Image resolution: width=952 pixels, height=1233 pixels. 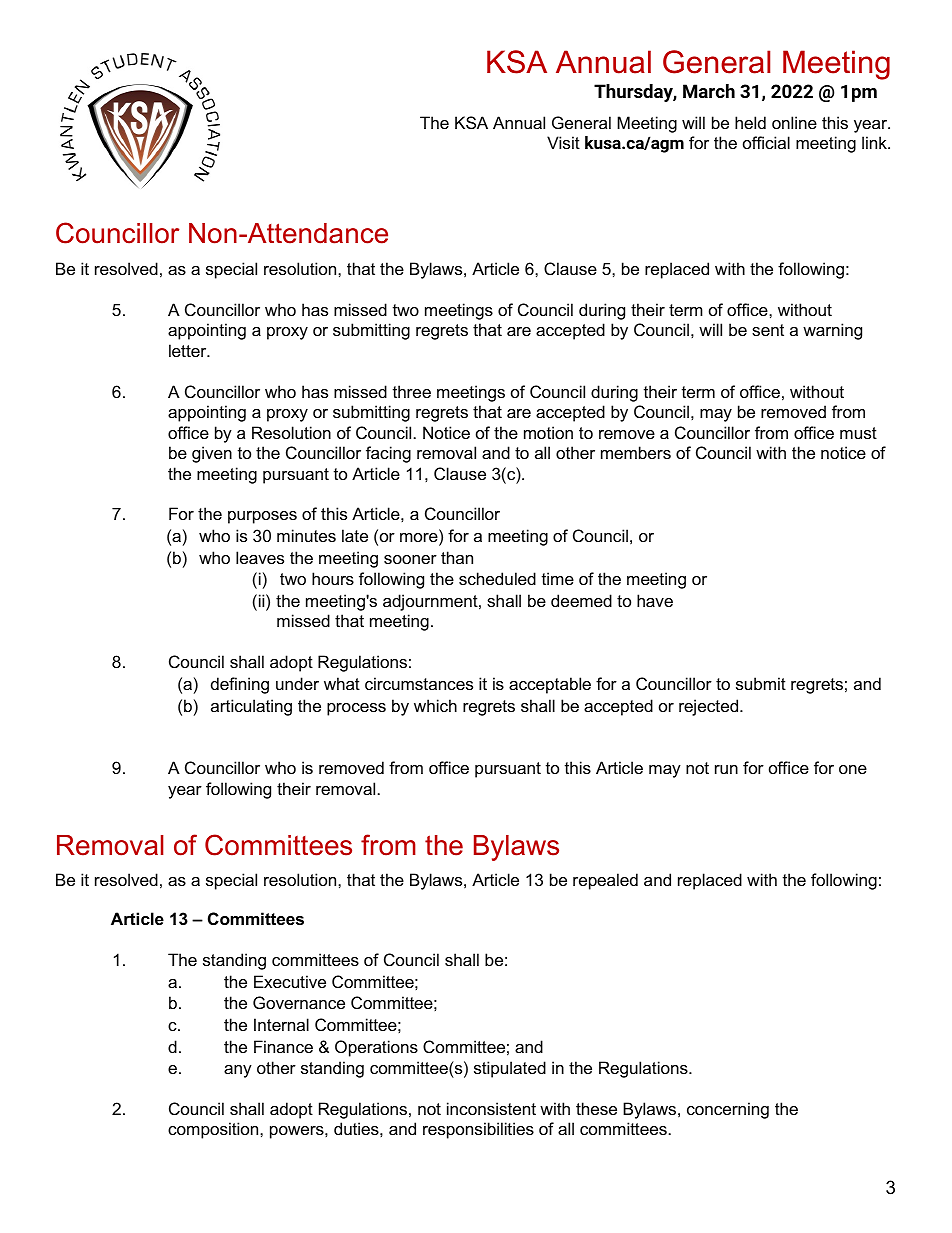 What do you see at coordinates (491, 1108) in the page?
I see `inconsistent` at bounding box center [491, 1108].
